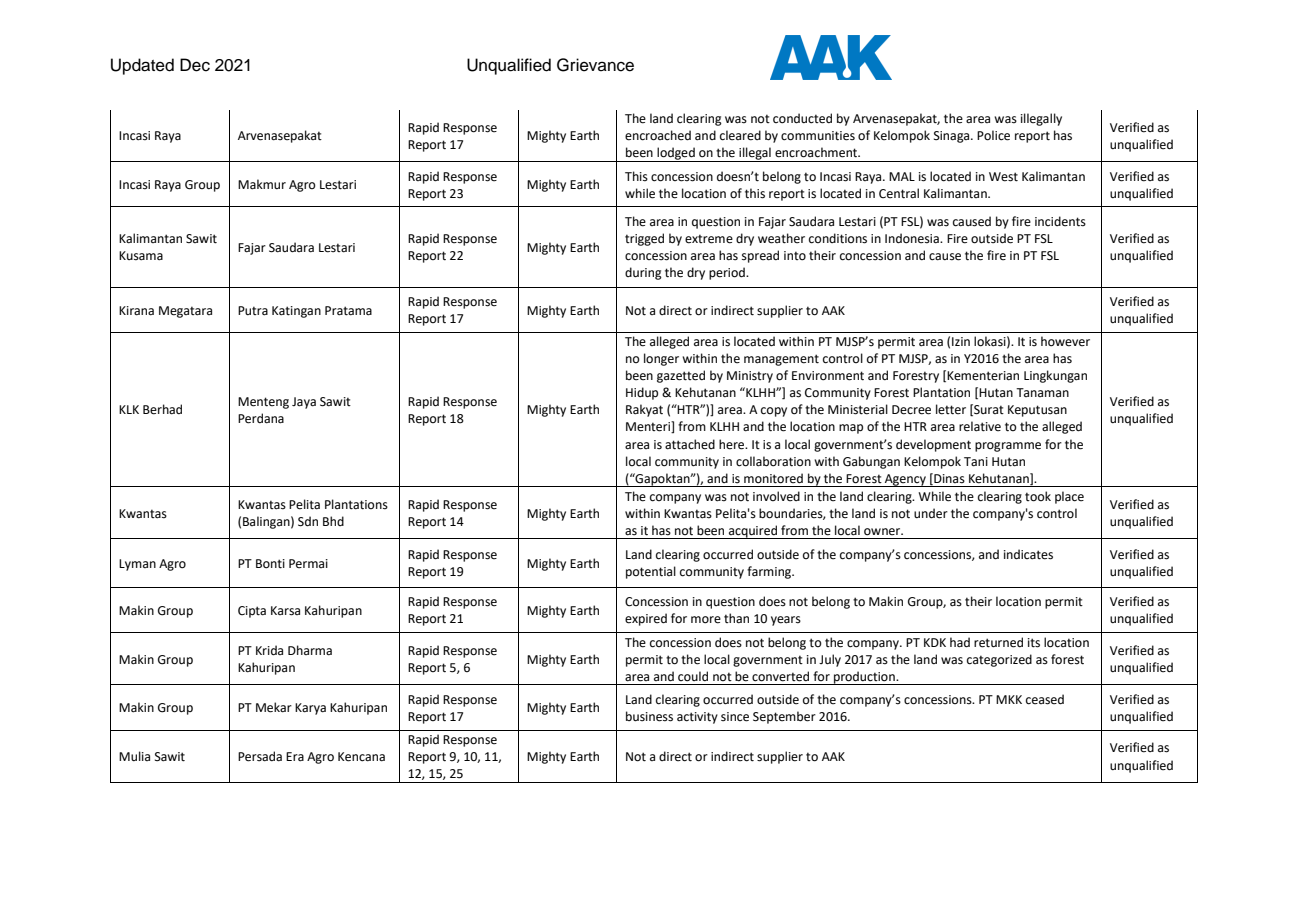  I want to click on business, so click(649, 716).
